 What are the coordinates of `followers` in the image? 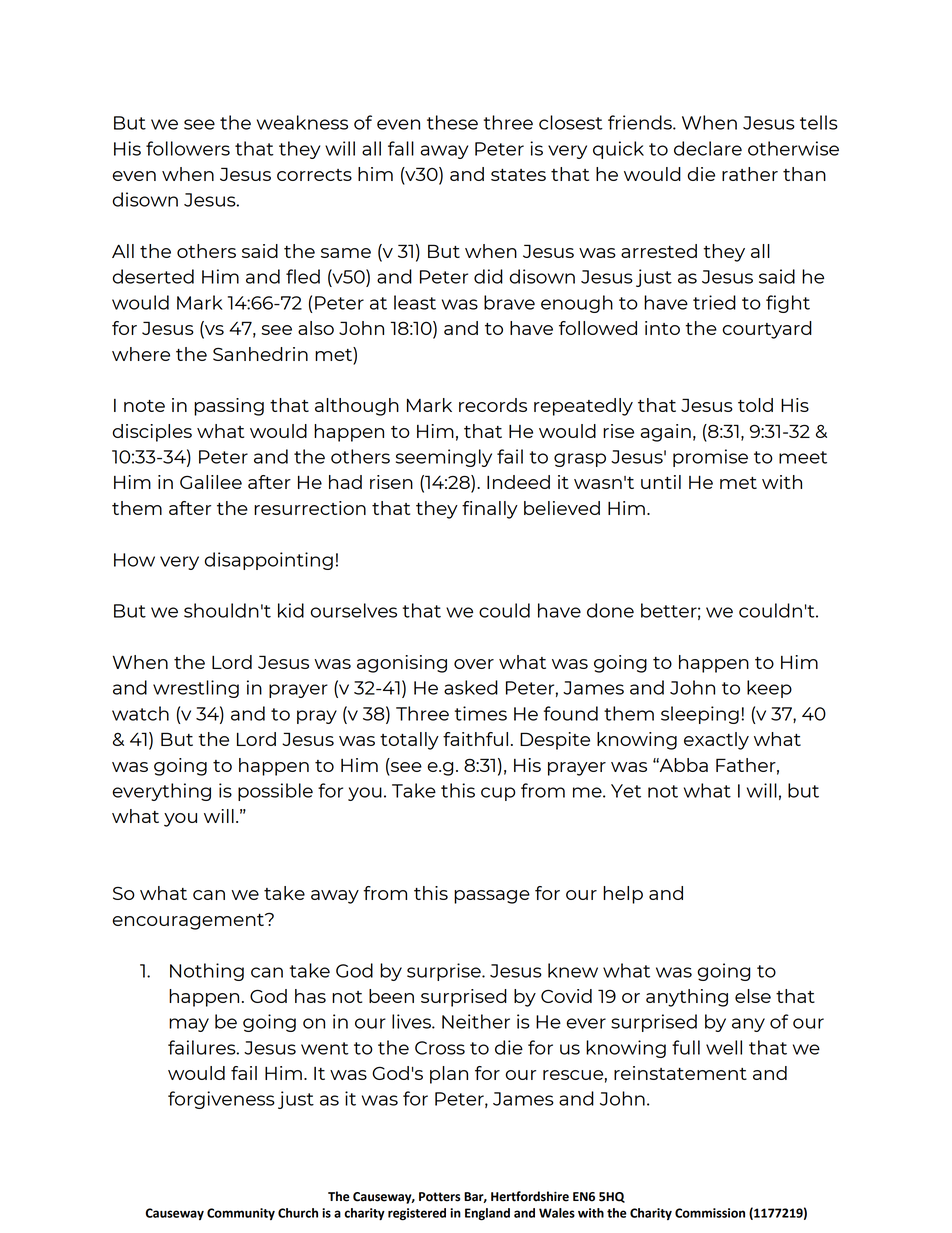 It's located at (188, 148).
